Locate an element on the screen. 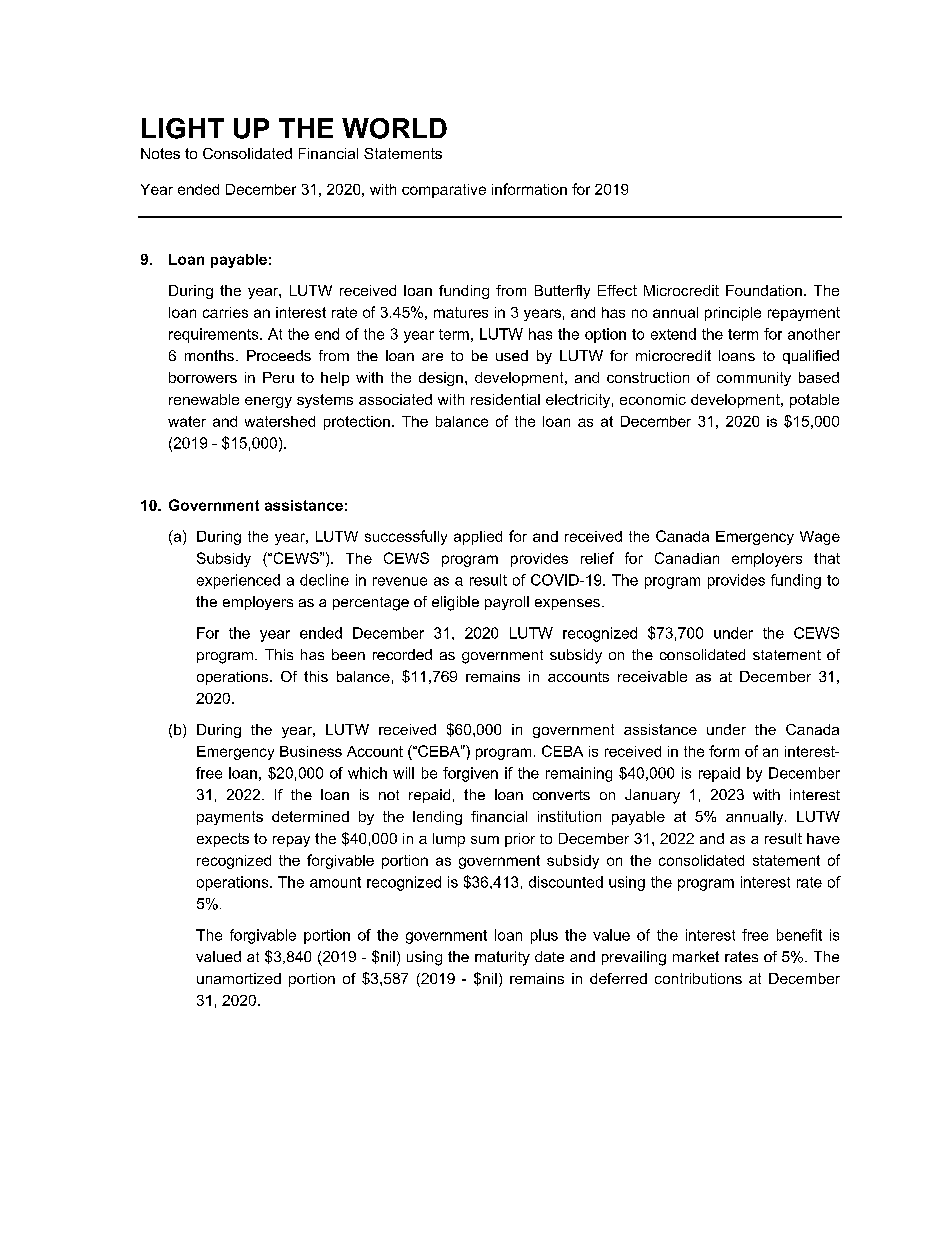 The width and height of the screenshot is (952, 1233). maturity is located at coordinates (502, 958).
